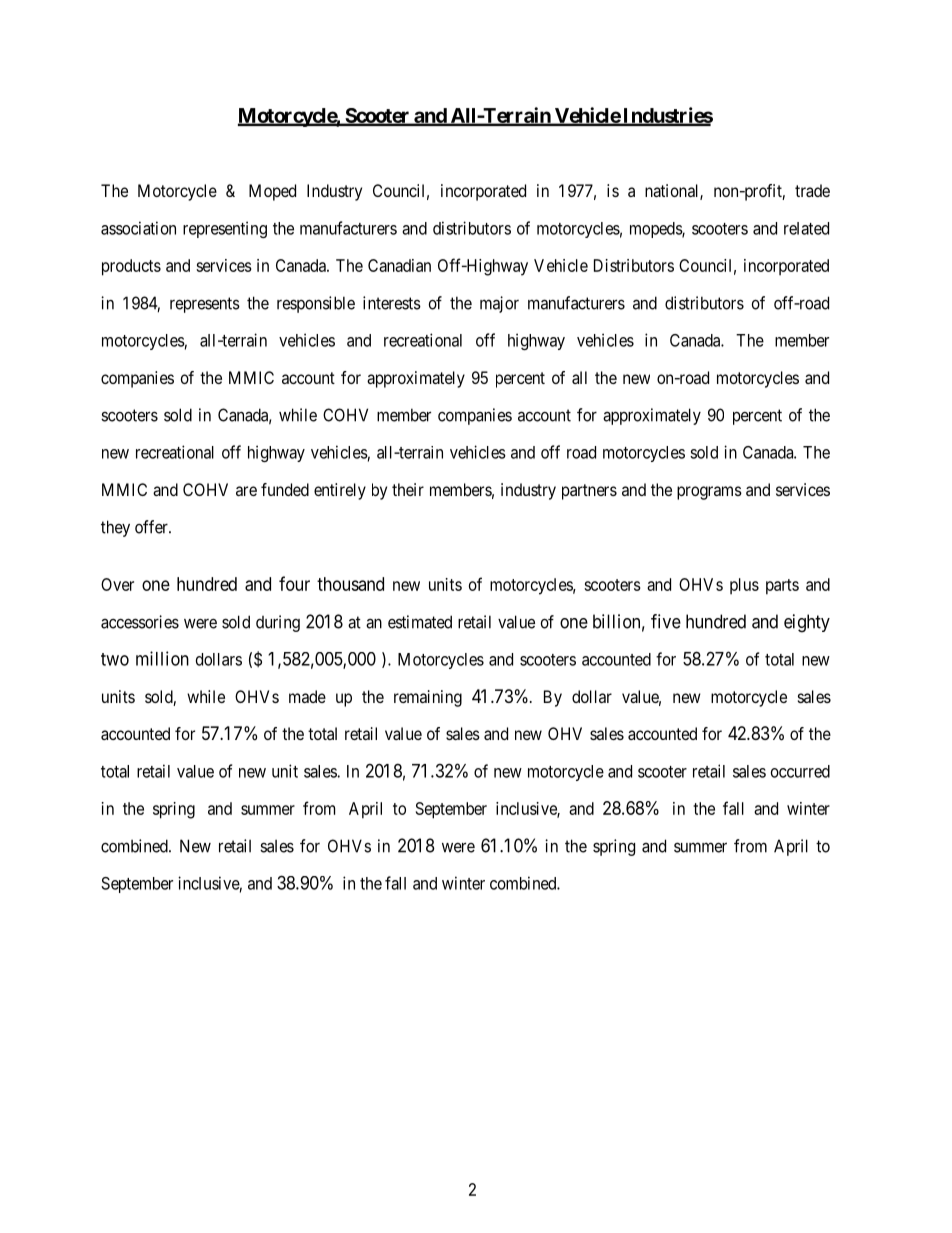  I want to click on Canadian, so click(399, 265).
